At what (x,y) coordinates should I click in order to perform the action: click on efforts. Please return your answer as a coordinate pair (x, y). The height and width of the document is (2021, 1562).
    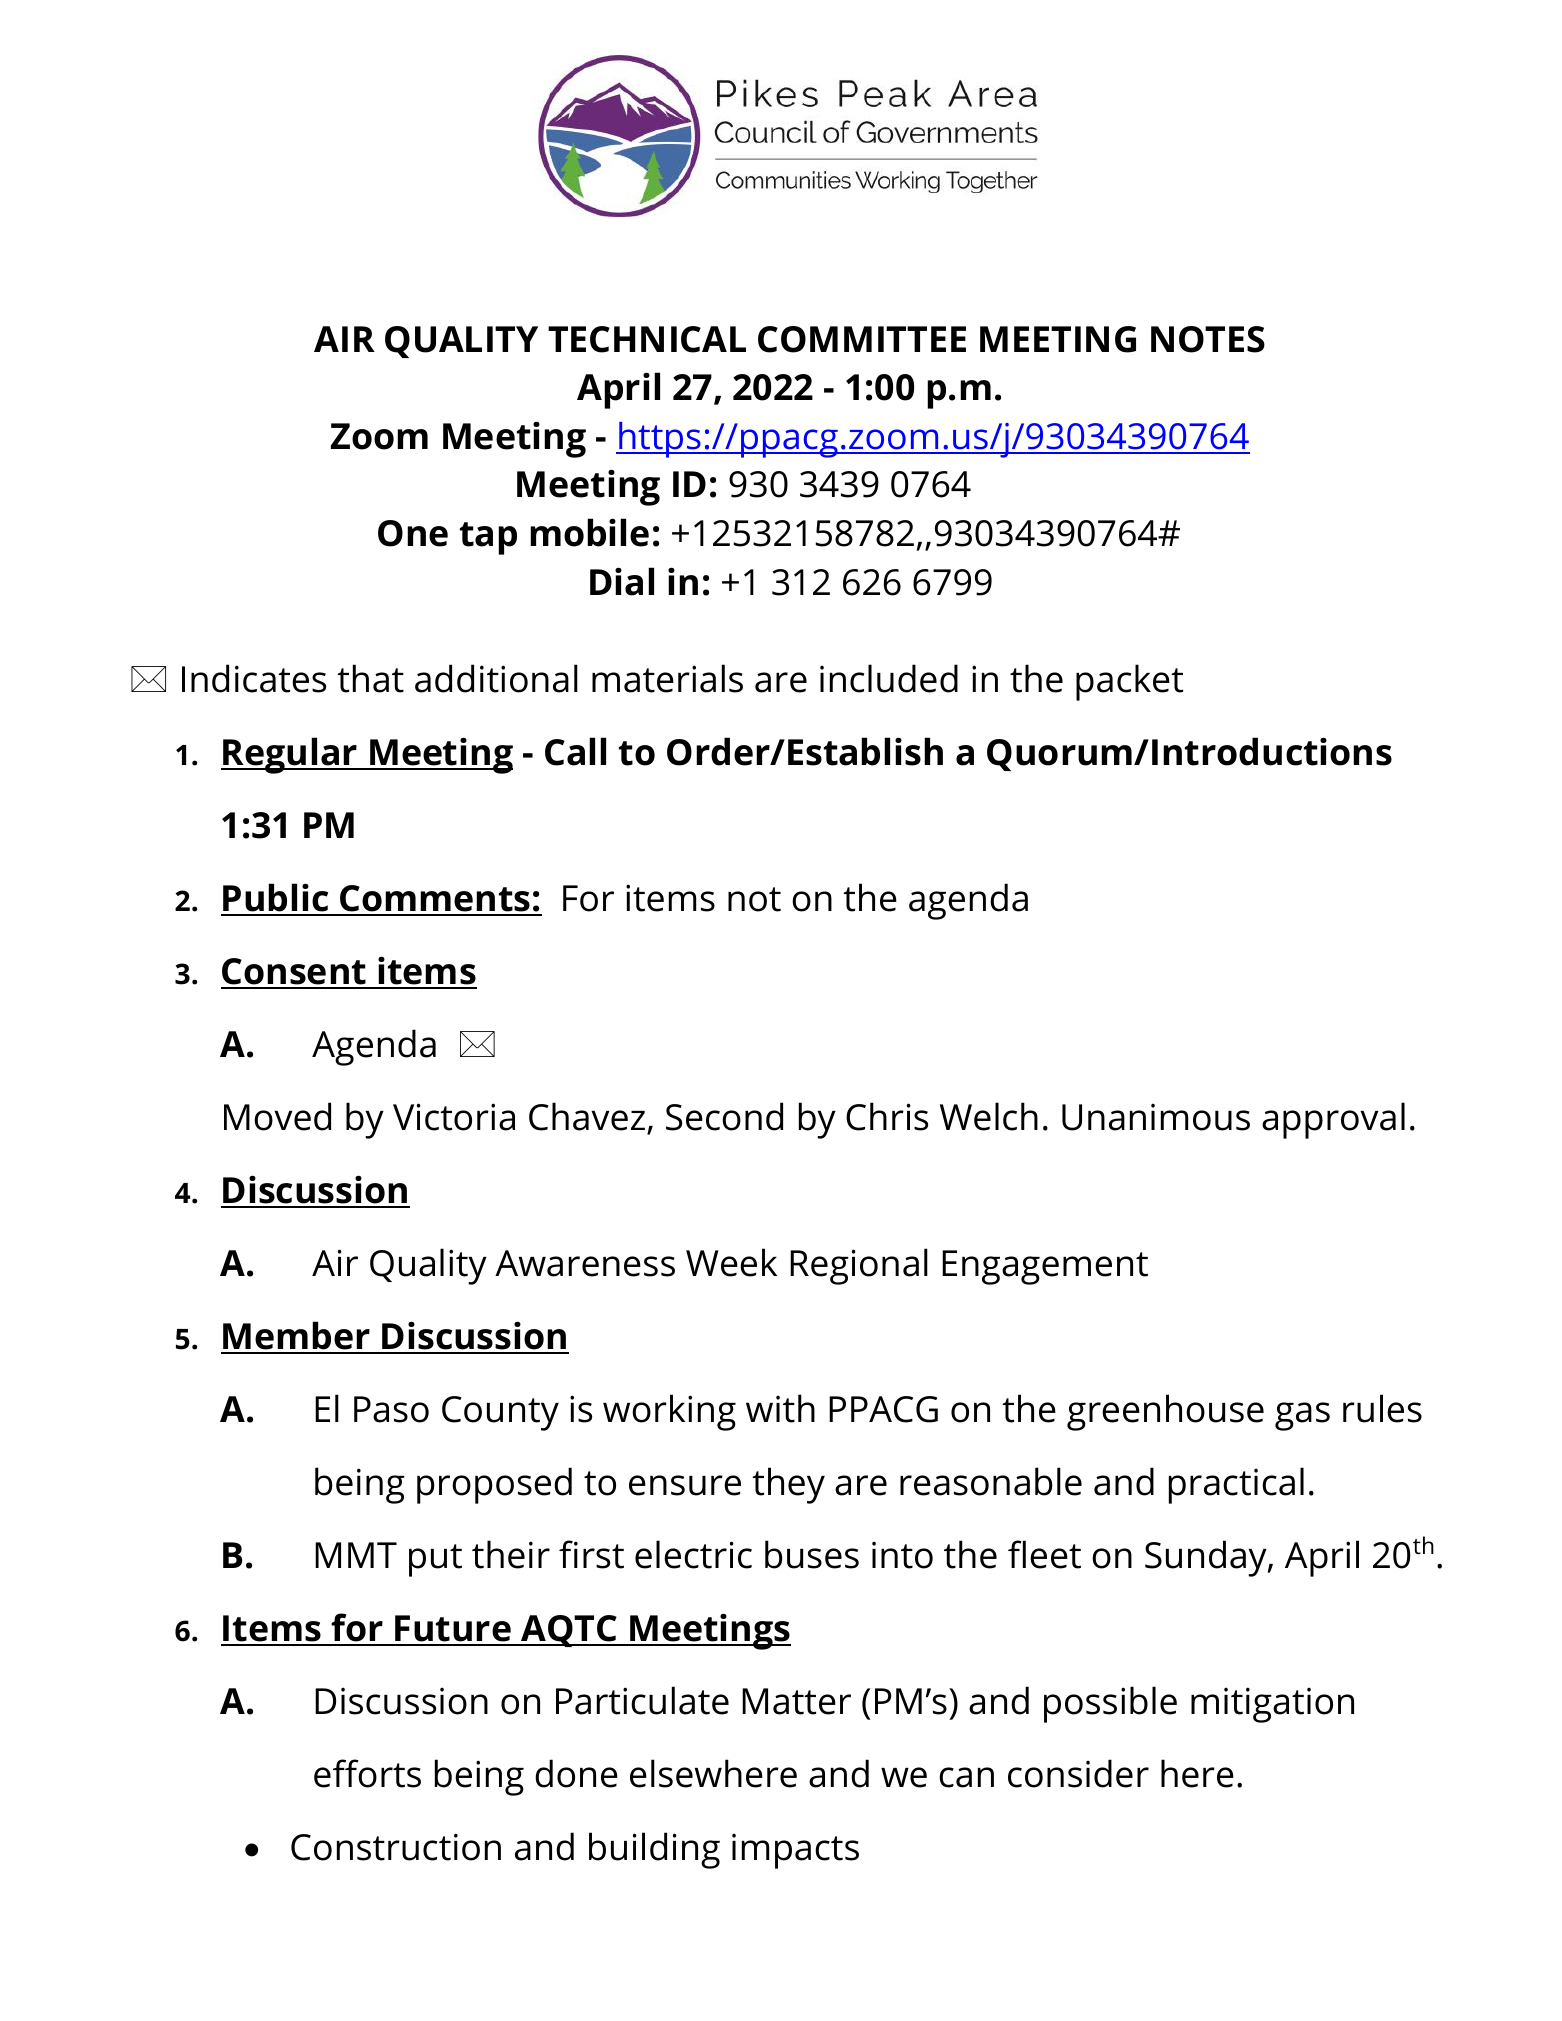
    Looking at the image, I should click on (367, 1773).
